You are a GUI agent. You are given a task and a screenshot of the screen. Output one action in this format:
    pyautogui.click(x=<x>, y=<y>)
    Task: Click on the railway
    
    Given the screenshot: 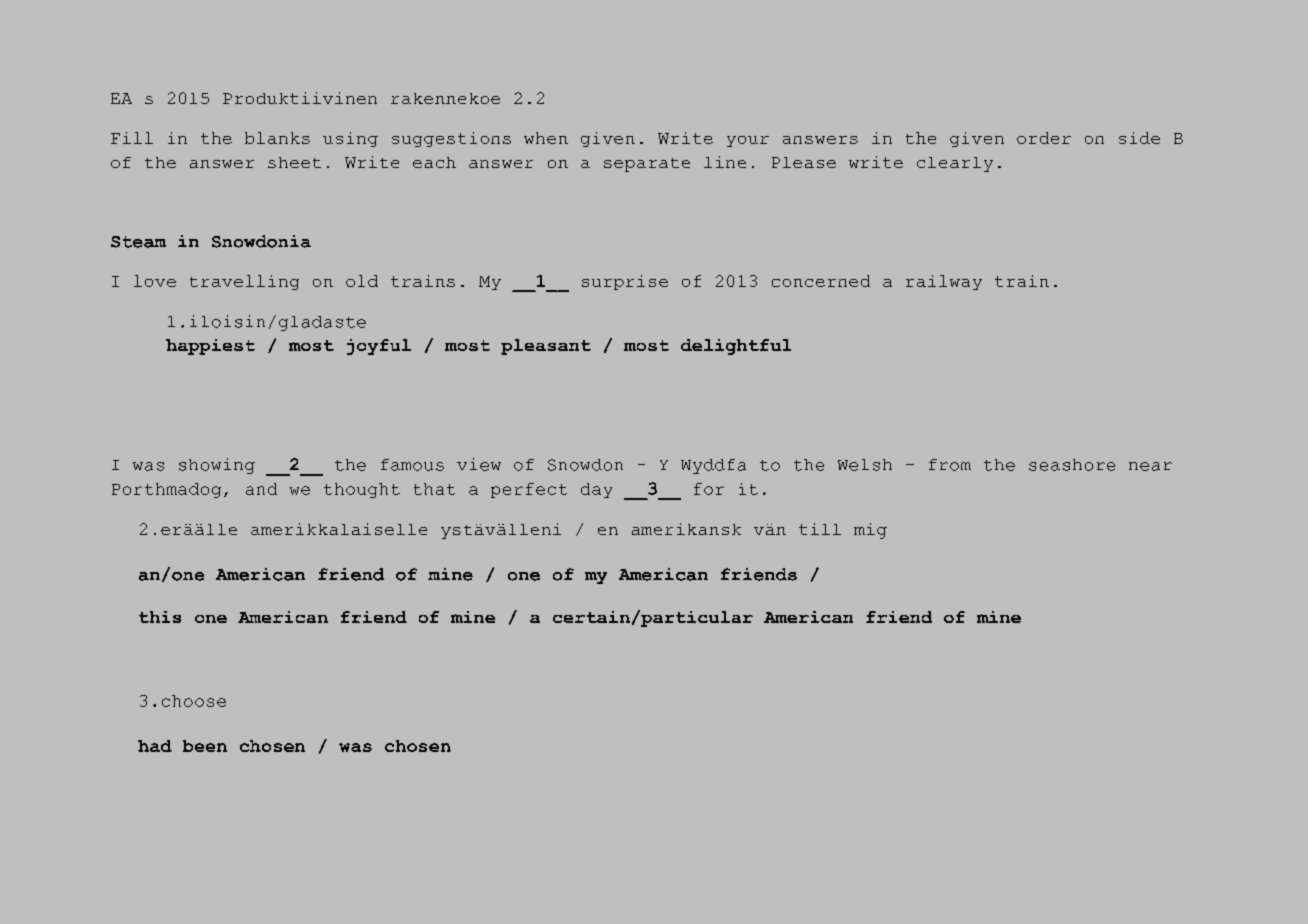 What is the action you would take?
    pyautogui.click(x=944, y=282)
